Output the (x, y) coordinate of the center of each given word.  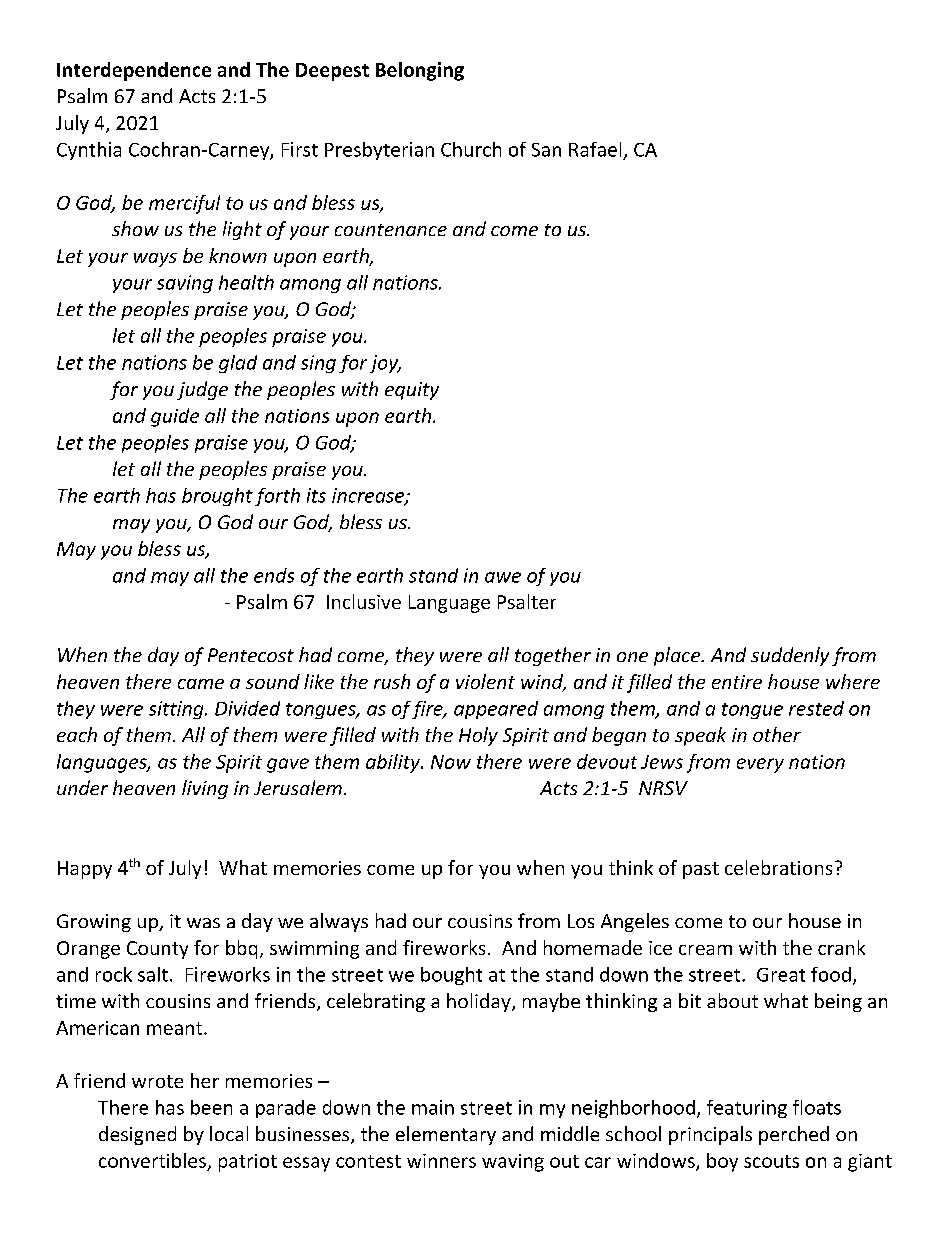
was (203, 923)
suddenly (790, 656)
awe (503, 577)
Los (581, 921)
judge (202, 390)
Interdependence (134, 71)
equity (412, 391)
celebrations (778, 867)
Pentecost (251, 655)
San (546, 150)
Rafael (595, 149)
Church (471, 149)
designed (137, 1135)
